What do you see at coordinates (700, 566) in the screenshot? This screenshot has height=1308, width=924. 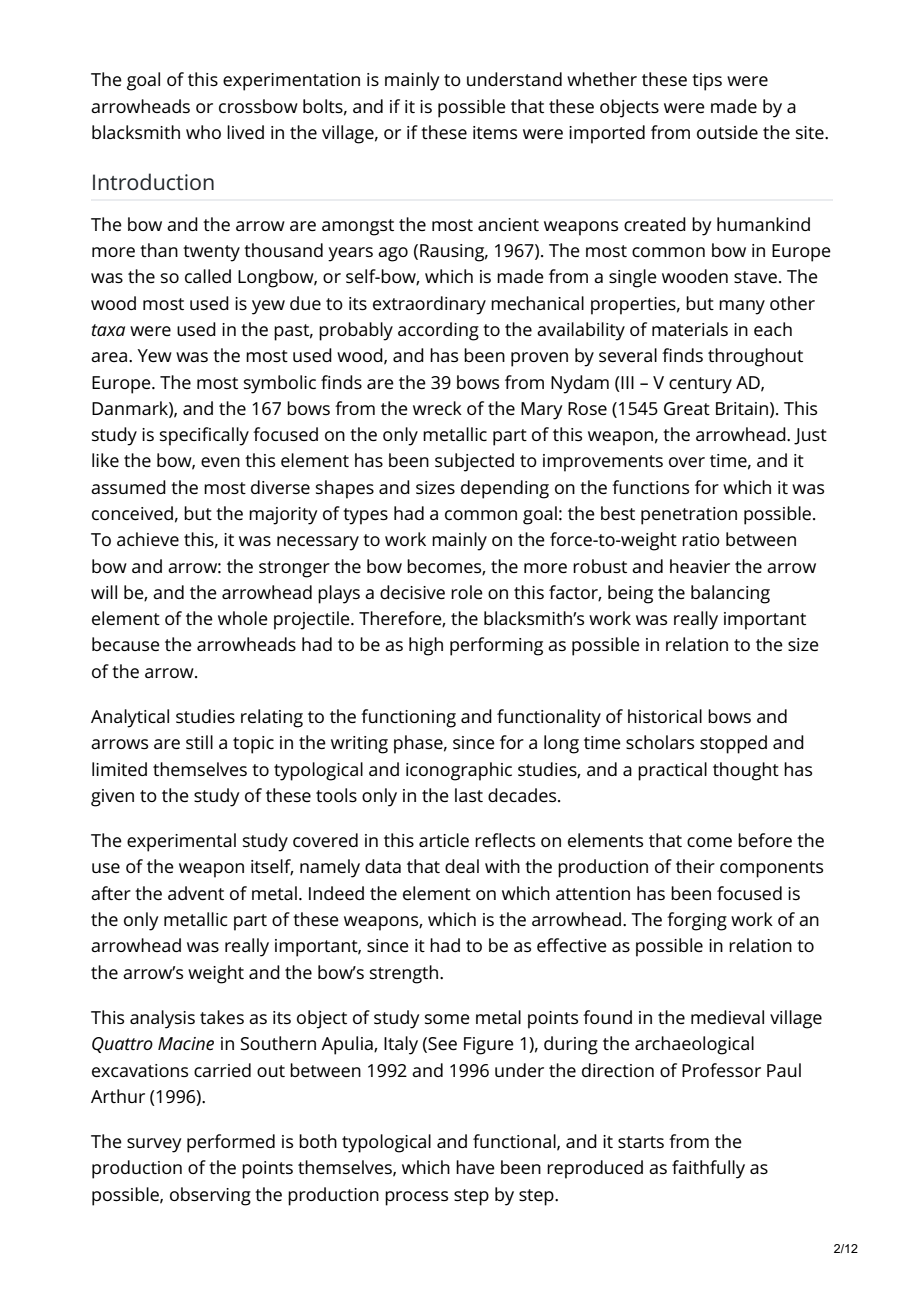 I see `heavier` at bounding box center [700, 566].
